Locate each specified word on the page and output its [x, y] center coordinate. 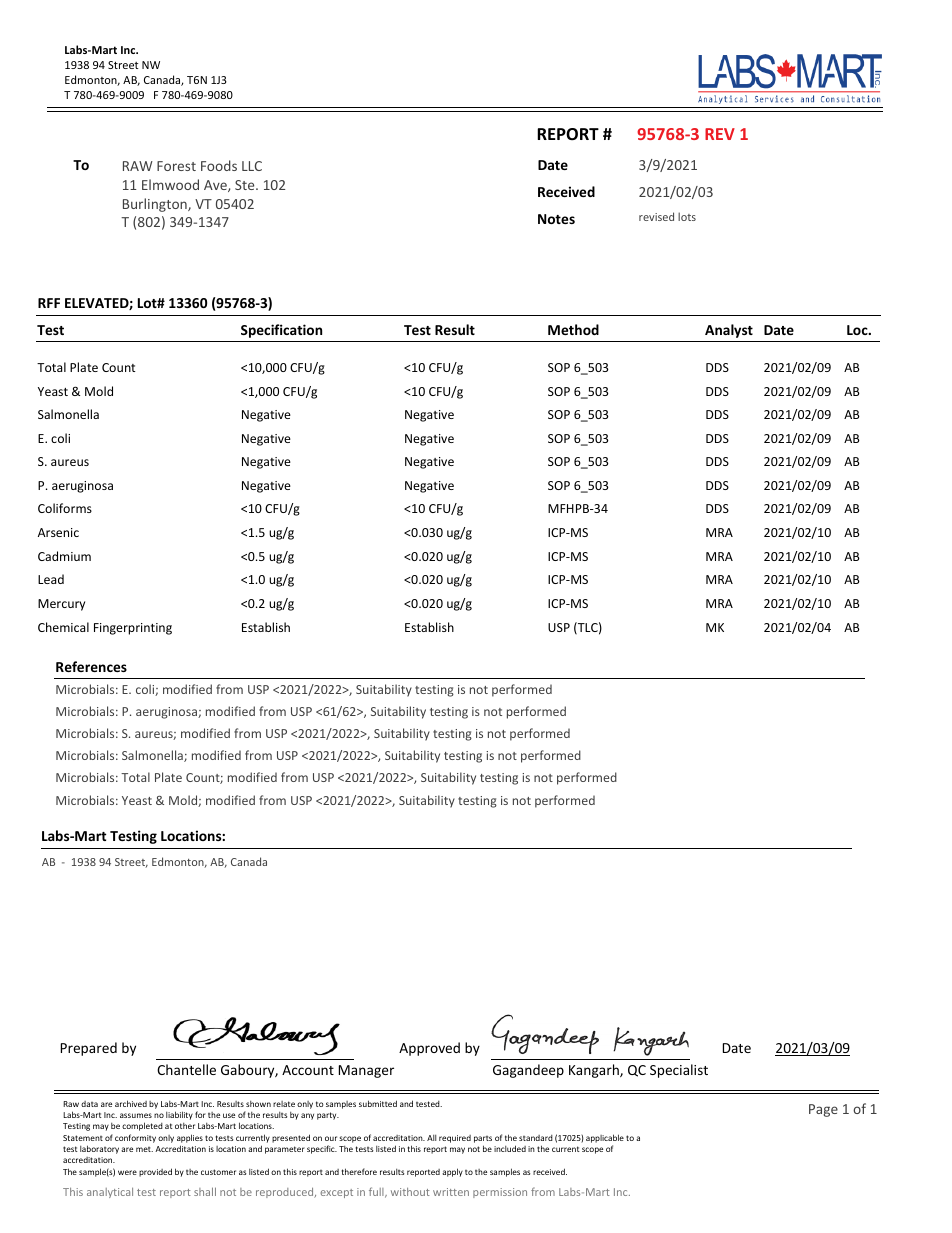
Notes [556, 219]
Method [573, 329]
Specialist [679, 1071]
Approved [429, 1049]
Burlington [156, 205]
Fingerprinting [133, 629]
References [91, 666]
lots [687, 216]
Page [823, 1110]
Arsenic [58, 532]
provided [155, 1172]
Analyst [729, 331]
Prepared [89, 1049]
